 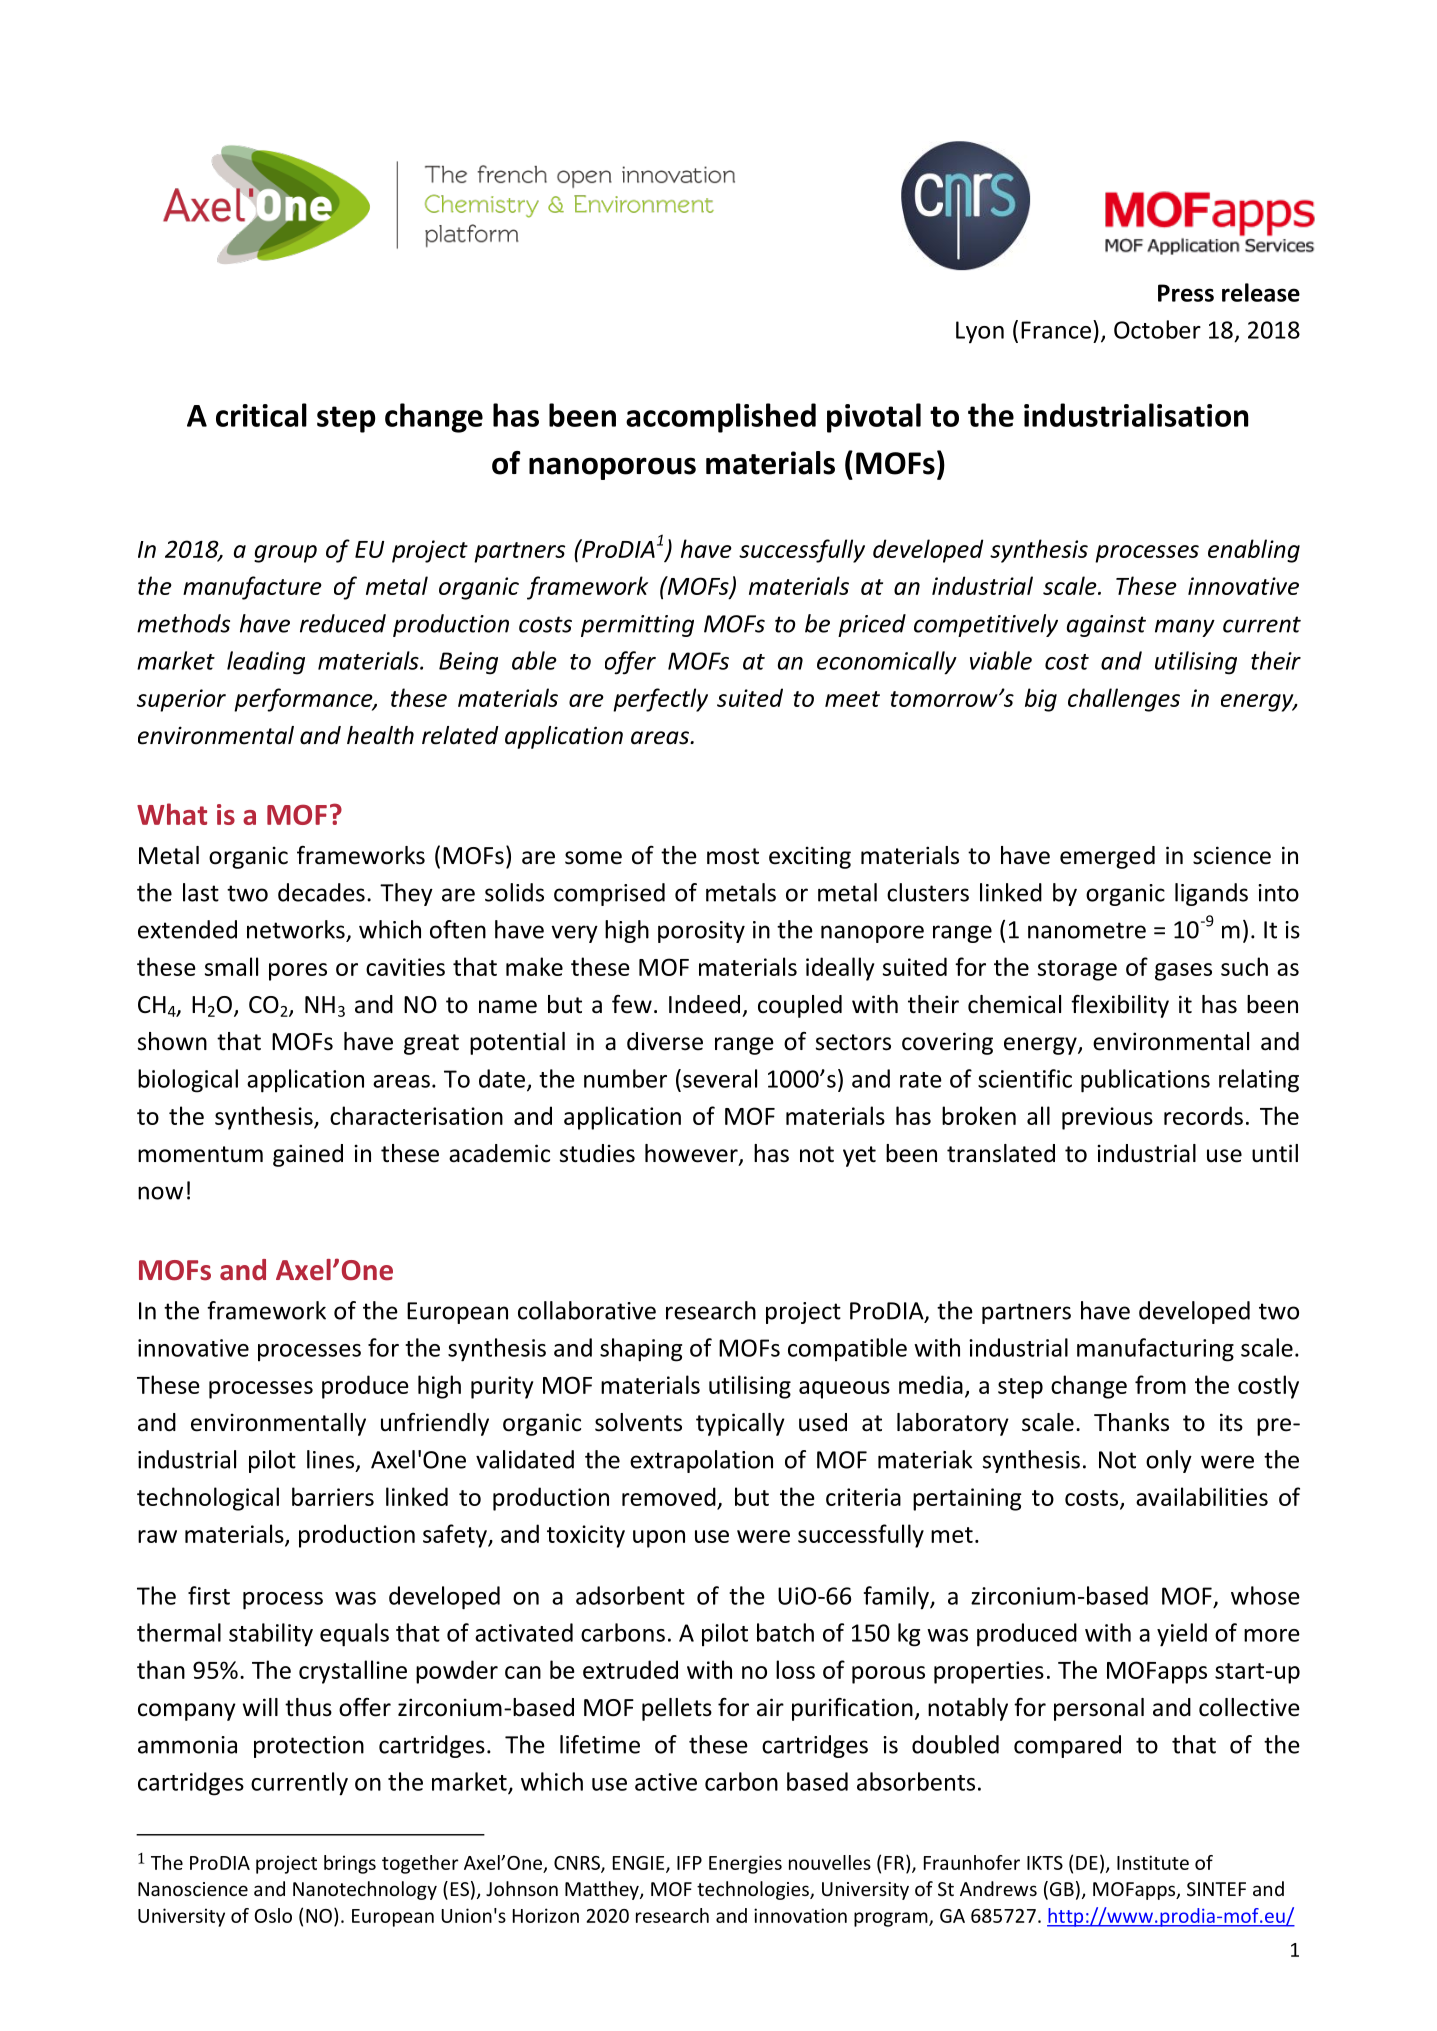 I want to click on critical, so click(x=261, y=415).
